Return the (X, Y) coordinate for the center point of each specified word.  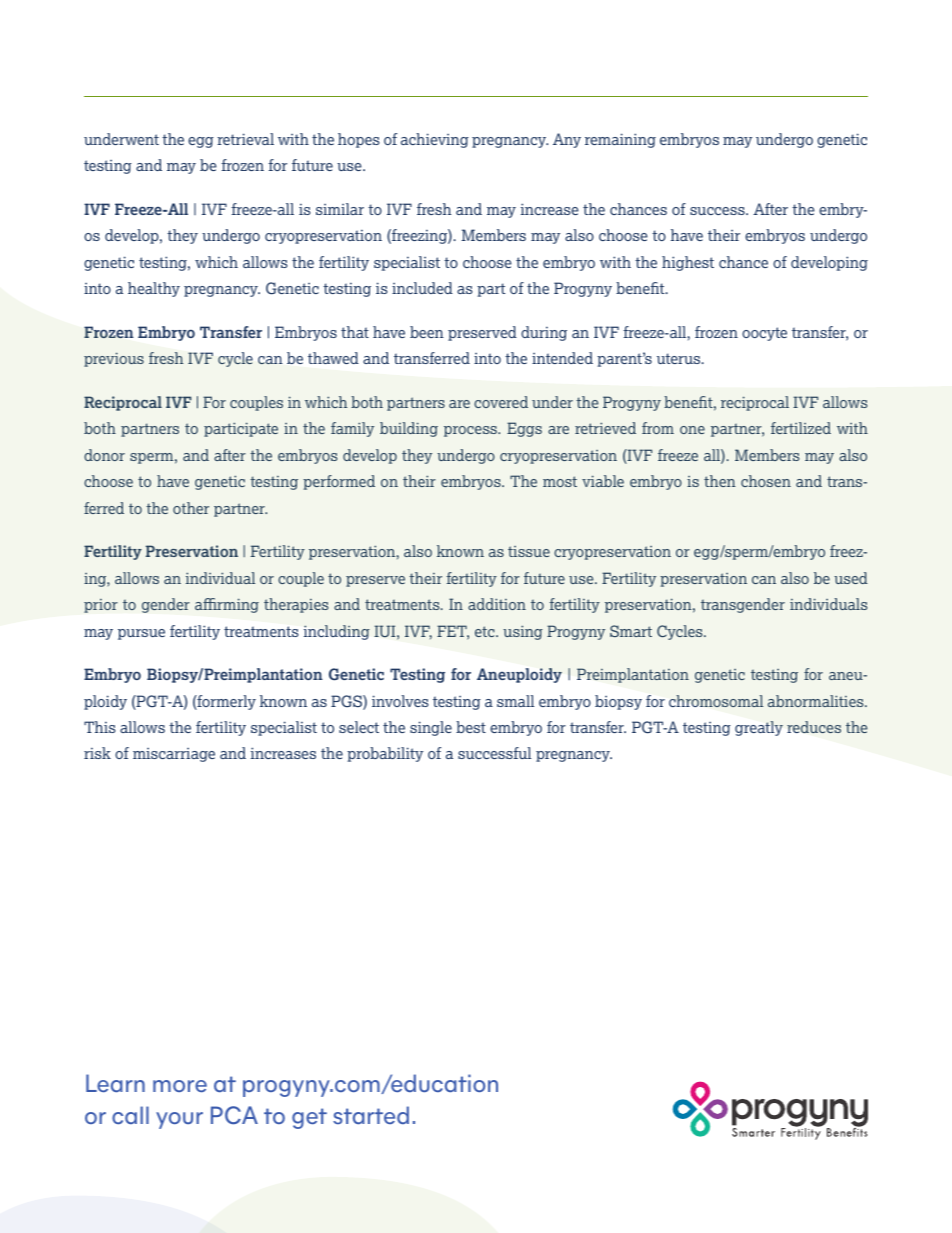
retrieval (245, 139)
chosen (766, 481)
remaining (620, 140)
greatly (759, 728)
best (471, 727)
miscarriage (174, 755)
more (180, 1086)
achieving (435, 140)
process (472, 431)
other (191, 508)
